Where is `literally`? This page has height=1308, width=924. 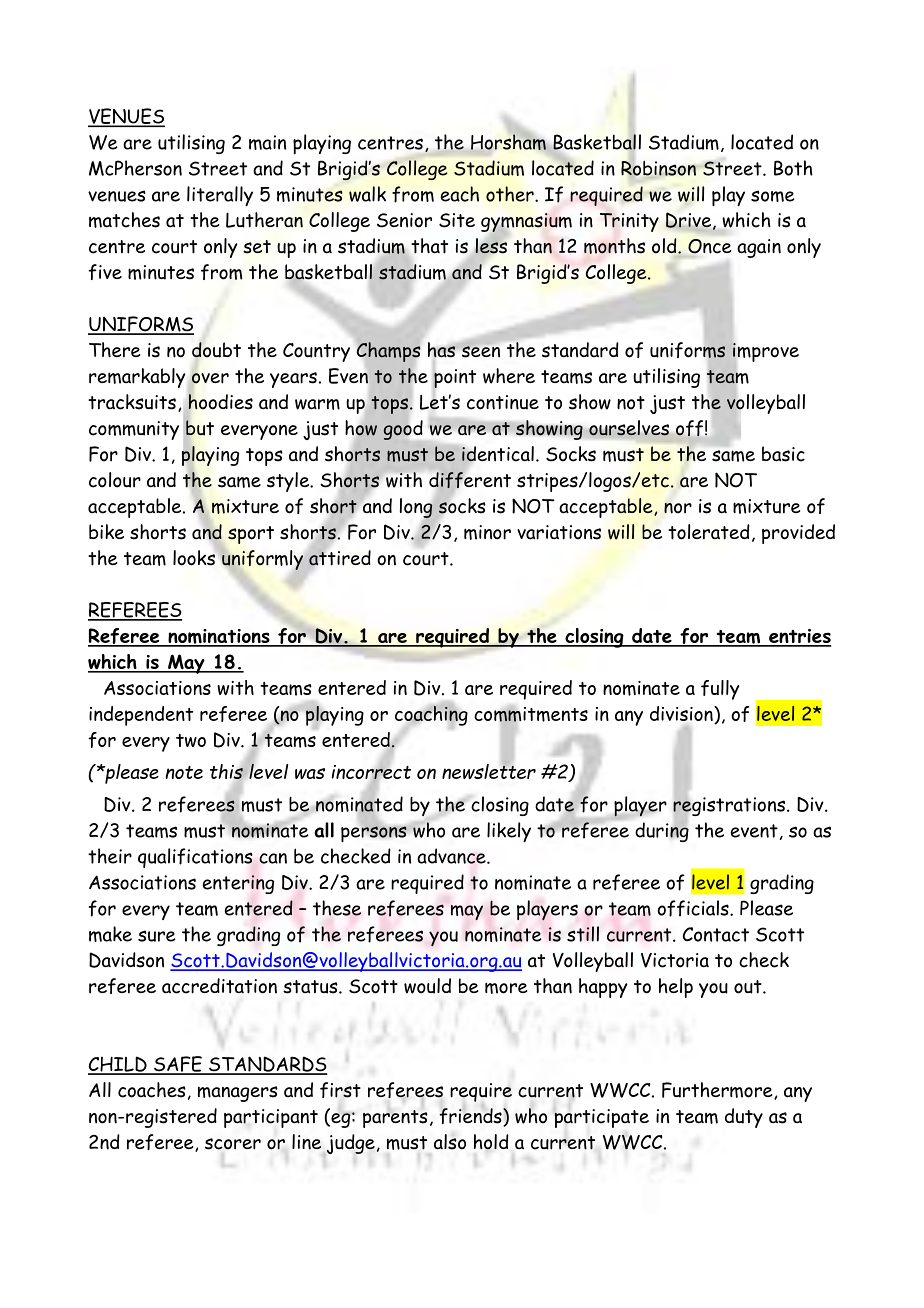
literally is located at coordinates (220, 196).
